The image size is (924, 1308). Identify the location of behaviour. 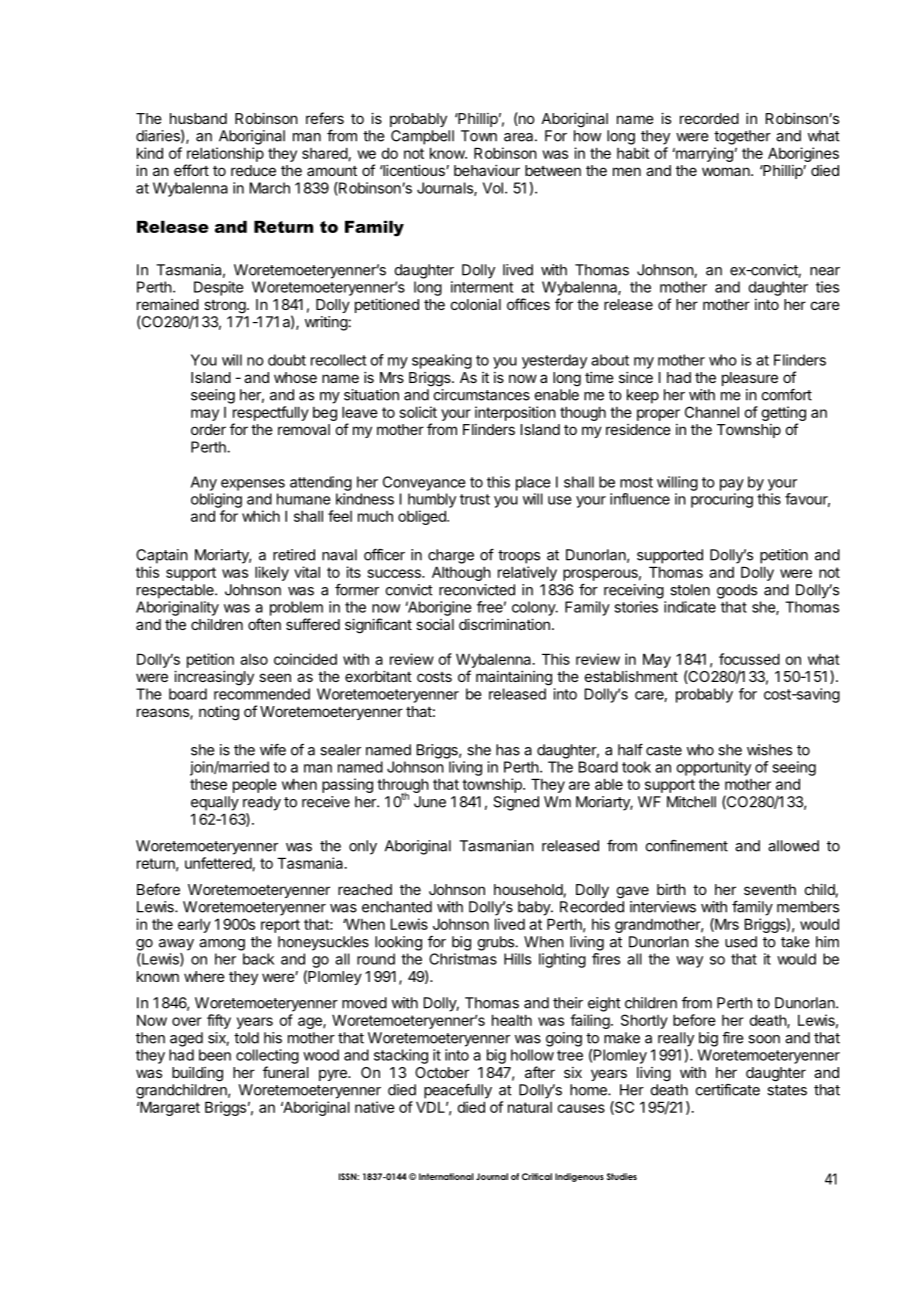
(487, 170).
